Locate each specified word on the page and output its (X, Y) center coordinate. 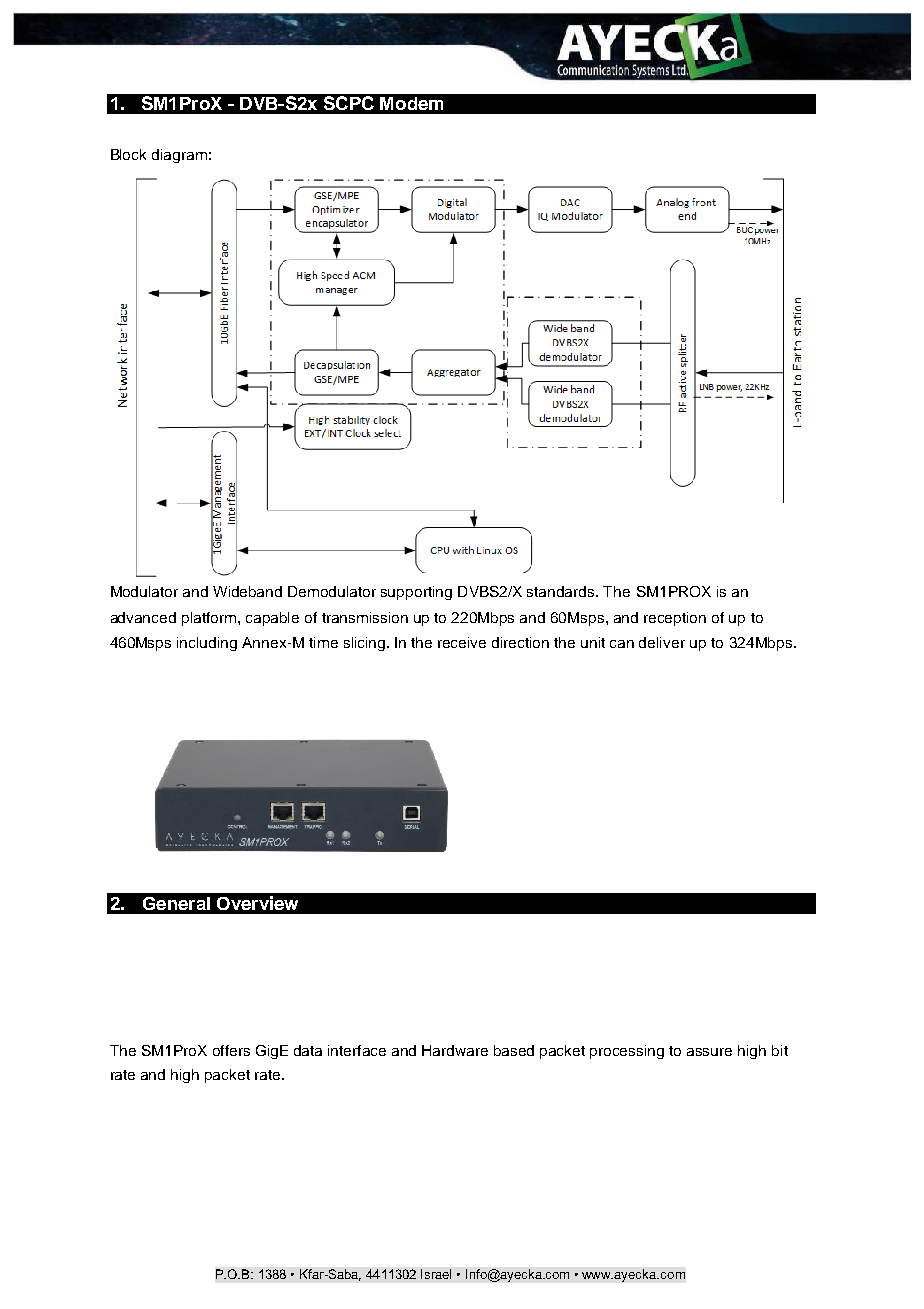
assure (709, 1052)
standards (562, 591)
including (207, 644)
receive (462, 642)
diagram (179, 156)
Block (128, 154)
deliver (662, 642)
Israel (436, 1274)
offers (231, 1050)
